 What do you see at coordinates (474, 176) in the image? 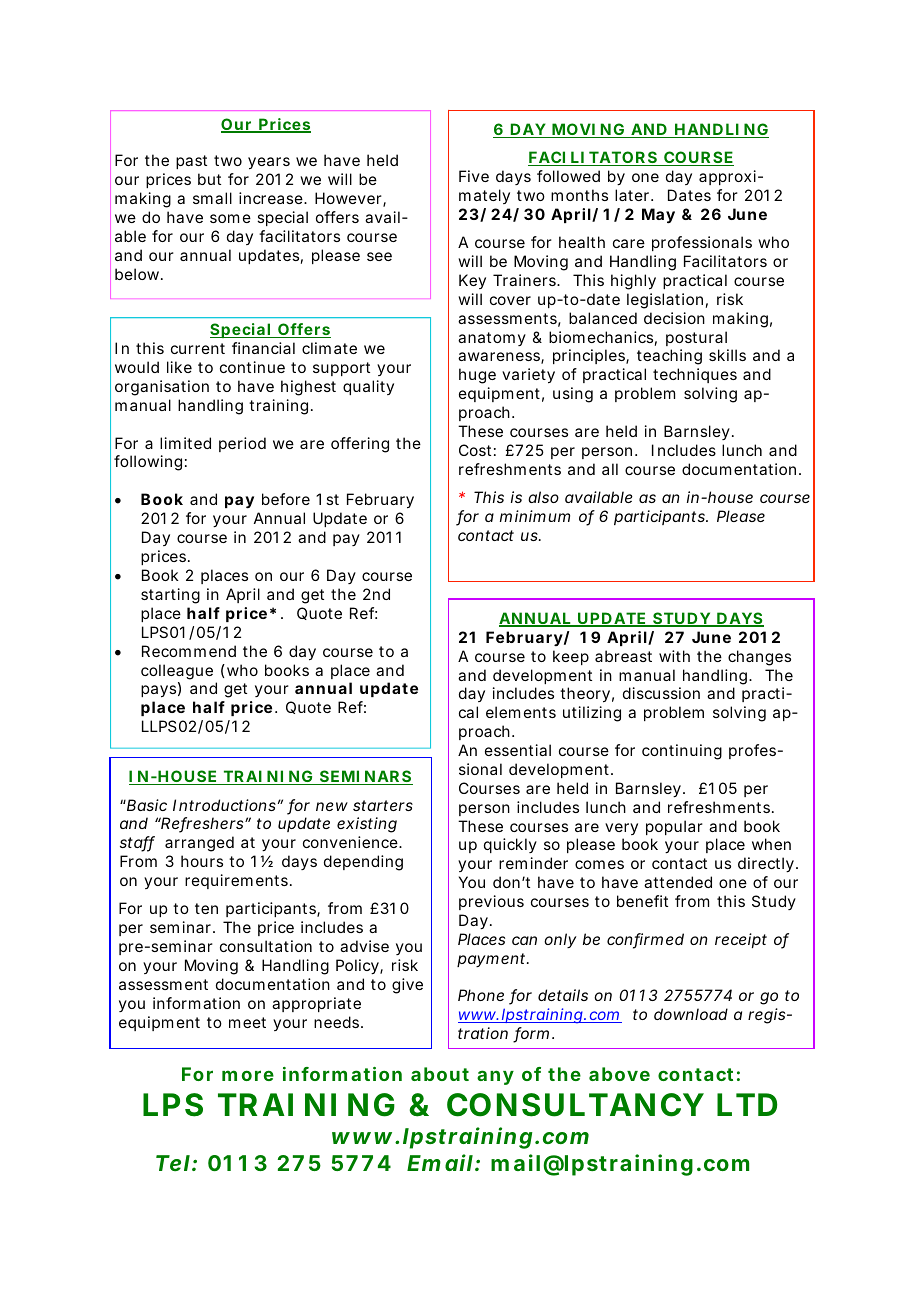
I see `Five` at bounding box center [474, 176].
